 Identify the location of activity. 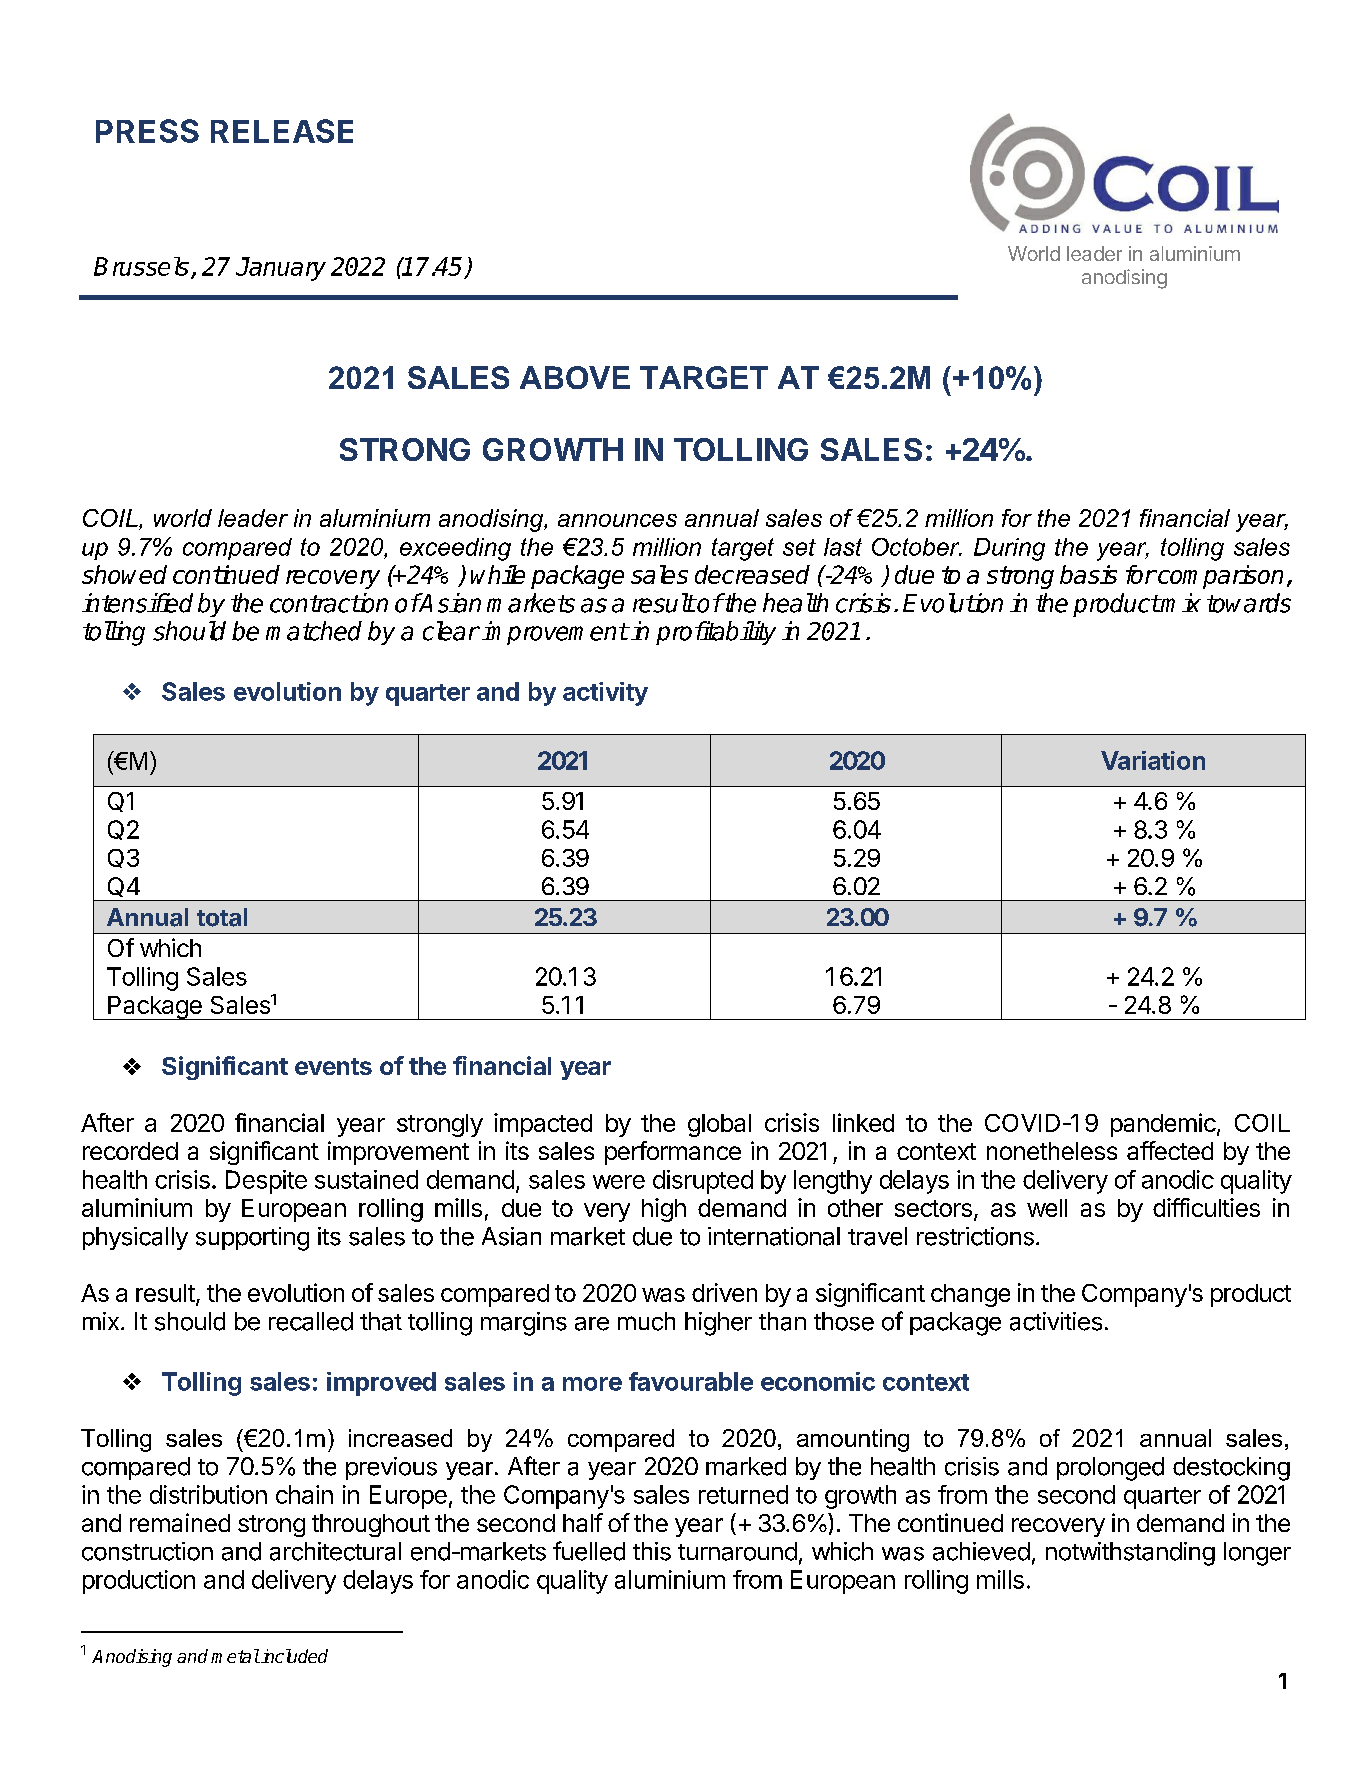
(605, 694).
